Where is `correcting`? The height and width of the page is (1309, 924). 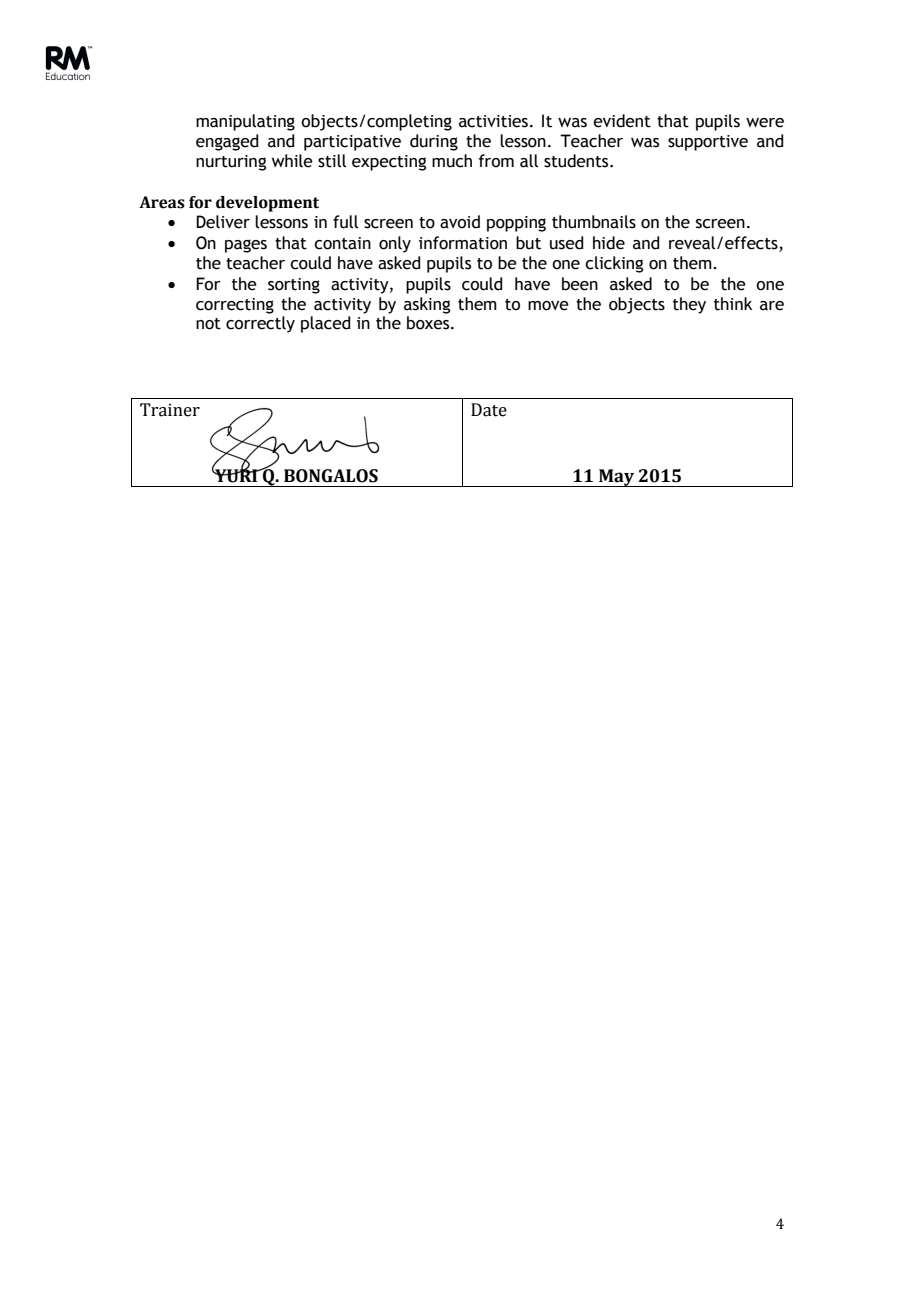 correcting is located at coordinates (235, 306).
